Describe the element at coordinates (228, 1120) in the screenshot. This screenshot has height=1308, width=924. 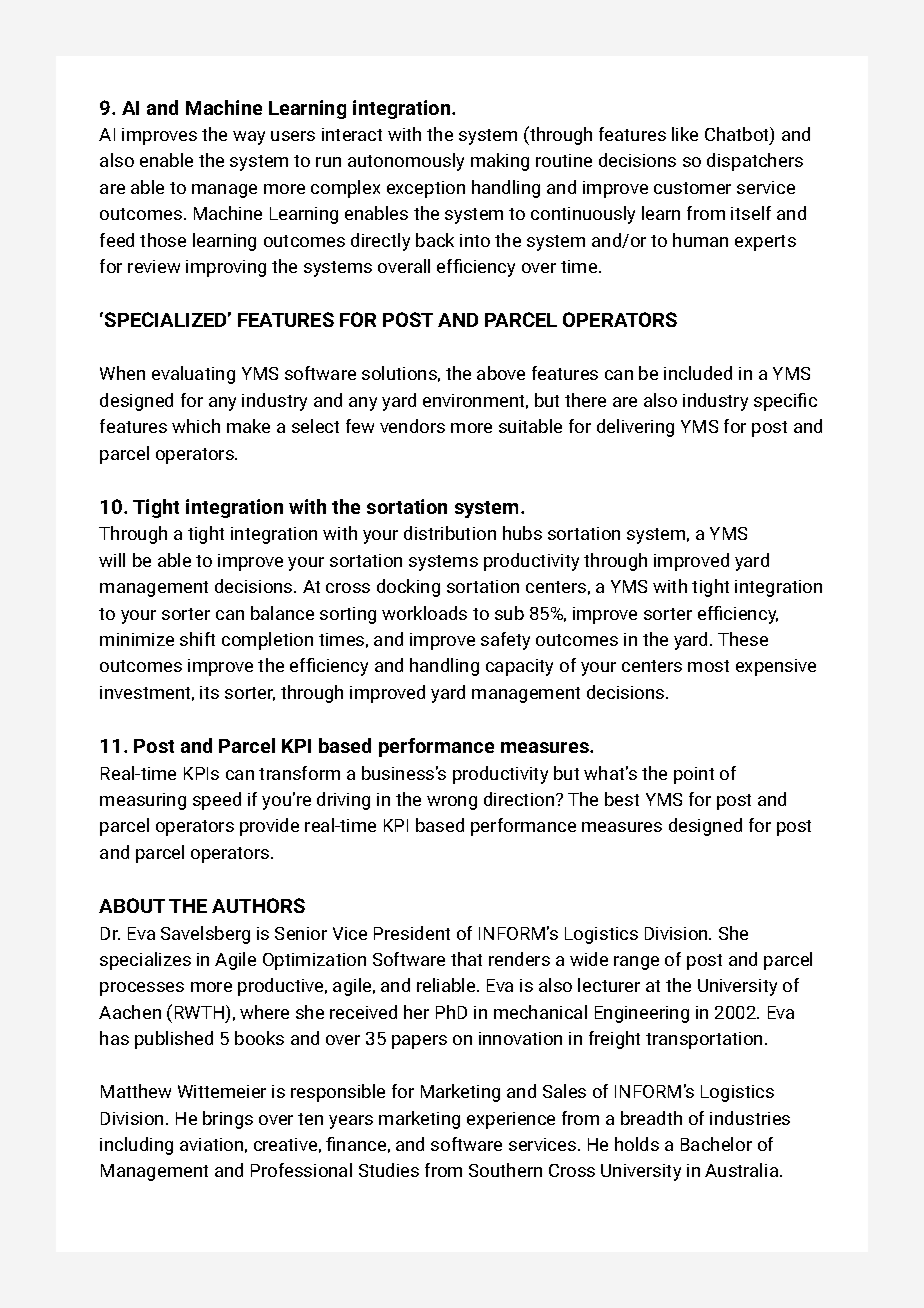
I see `brings` at that location.
